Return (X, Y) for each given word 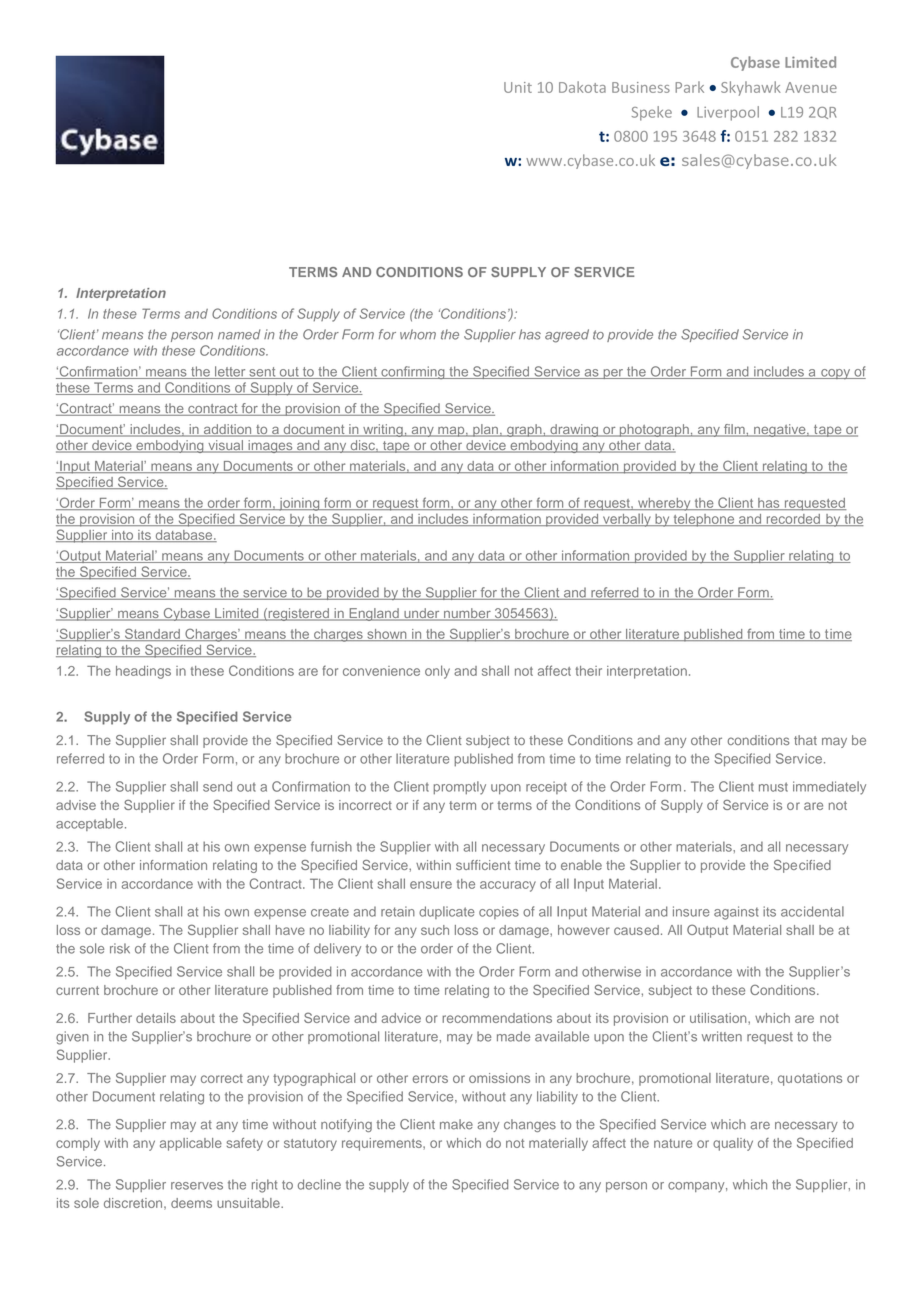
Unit (518, 87)
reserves (197, 1186)
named (239, 334)
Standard (152, 634)
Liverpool (728, 113)
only (437, 672)
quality (733, 1144)
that (805, 740)
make (456, 1124)
